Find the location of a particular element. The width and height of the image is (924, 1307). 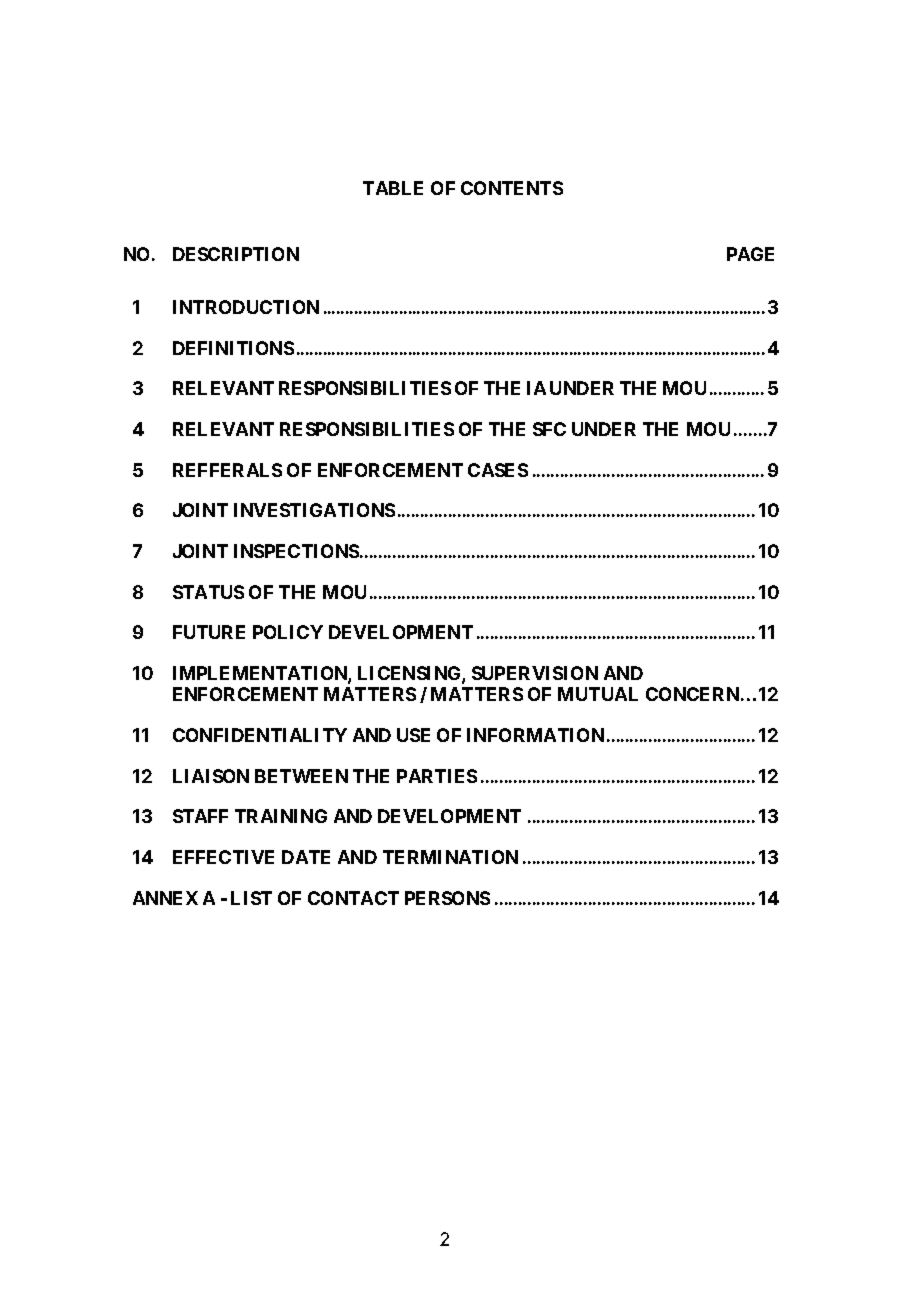

PAGE is located at coordinates (750, 254).
